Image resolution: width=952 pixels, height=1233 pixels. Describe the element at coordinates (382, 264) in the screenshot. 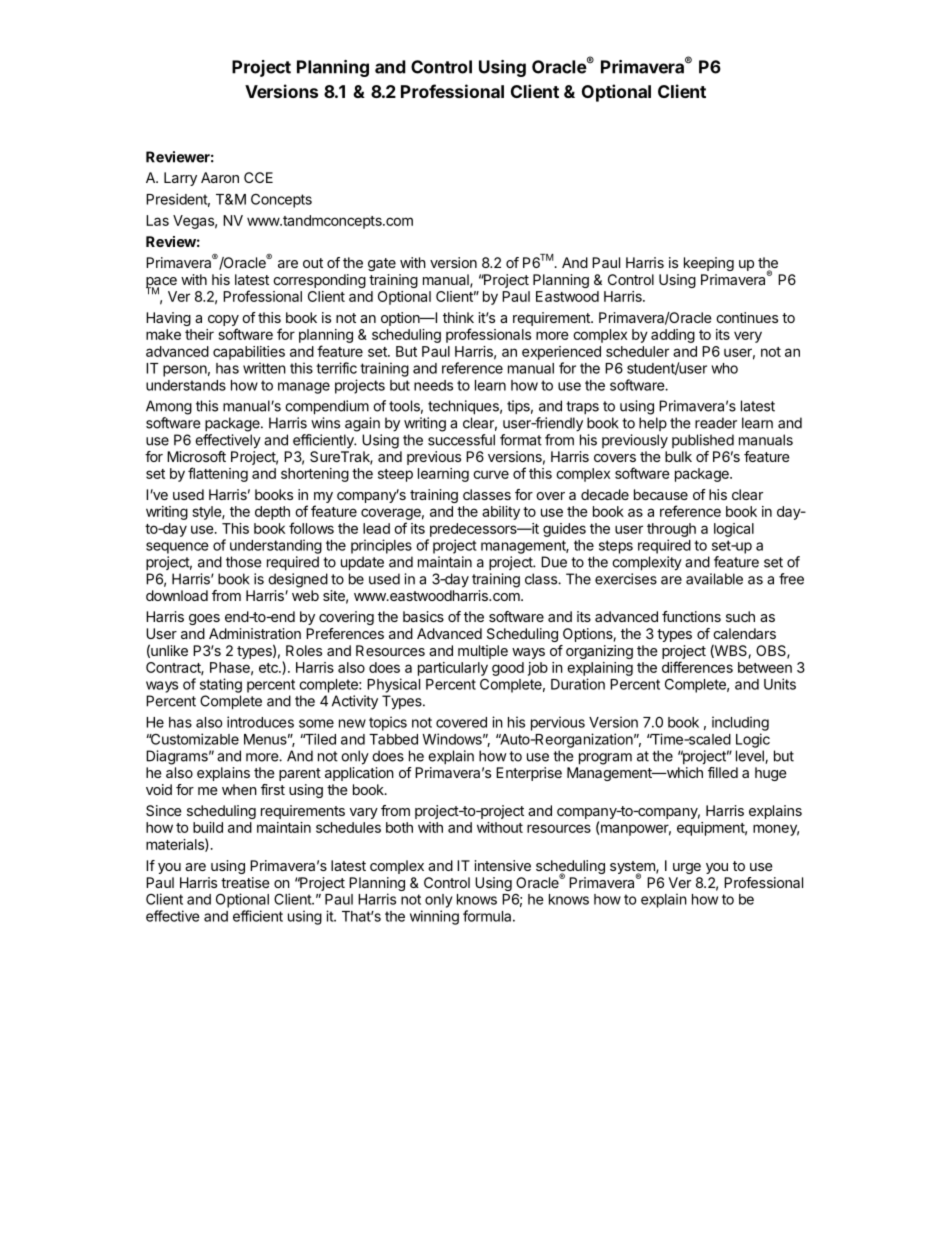

I see `gate` at that location.
